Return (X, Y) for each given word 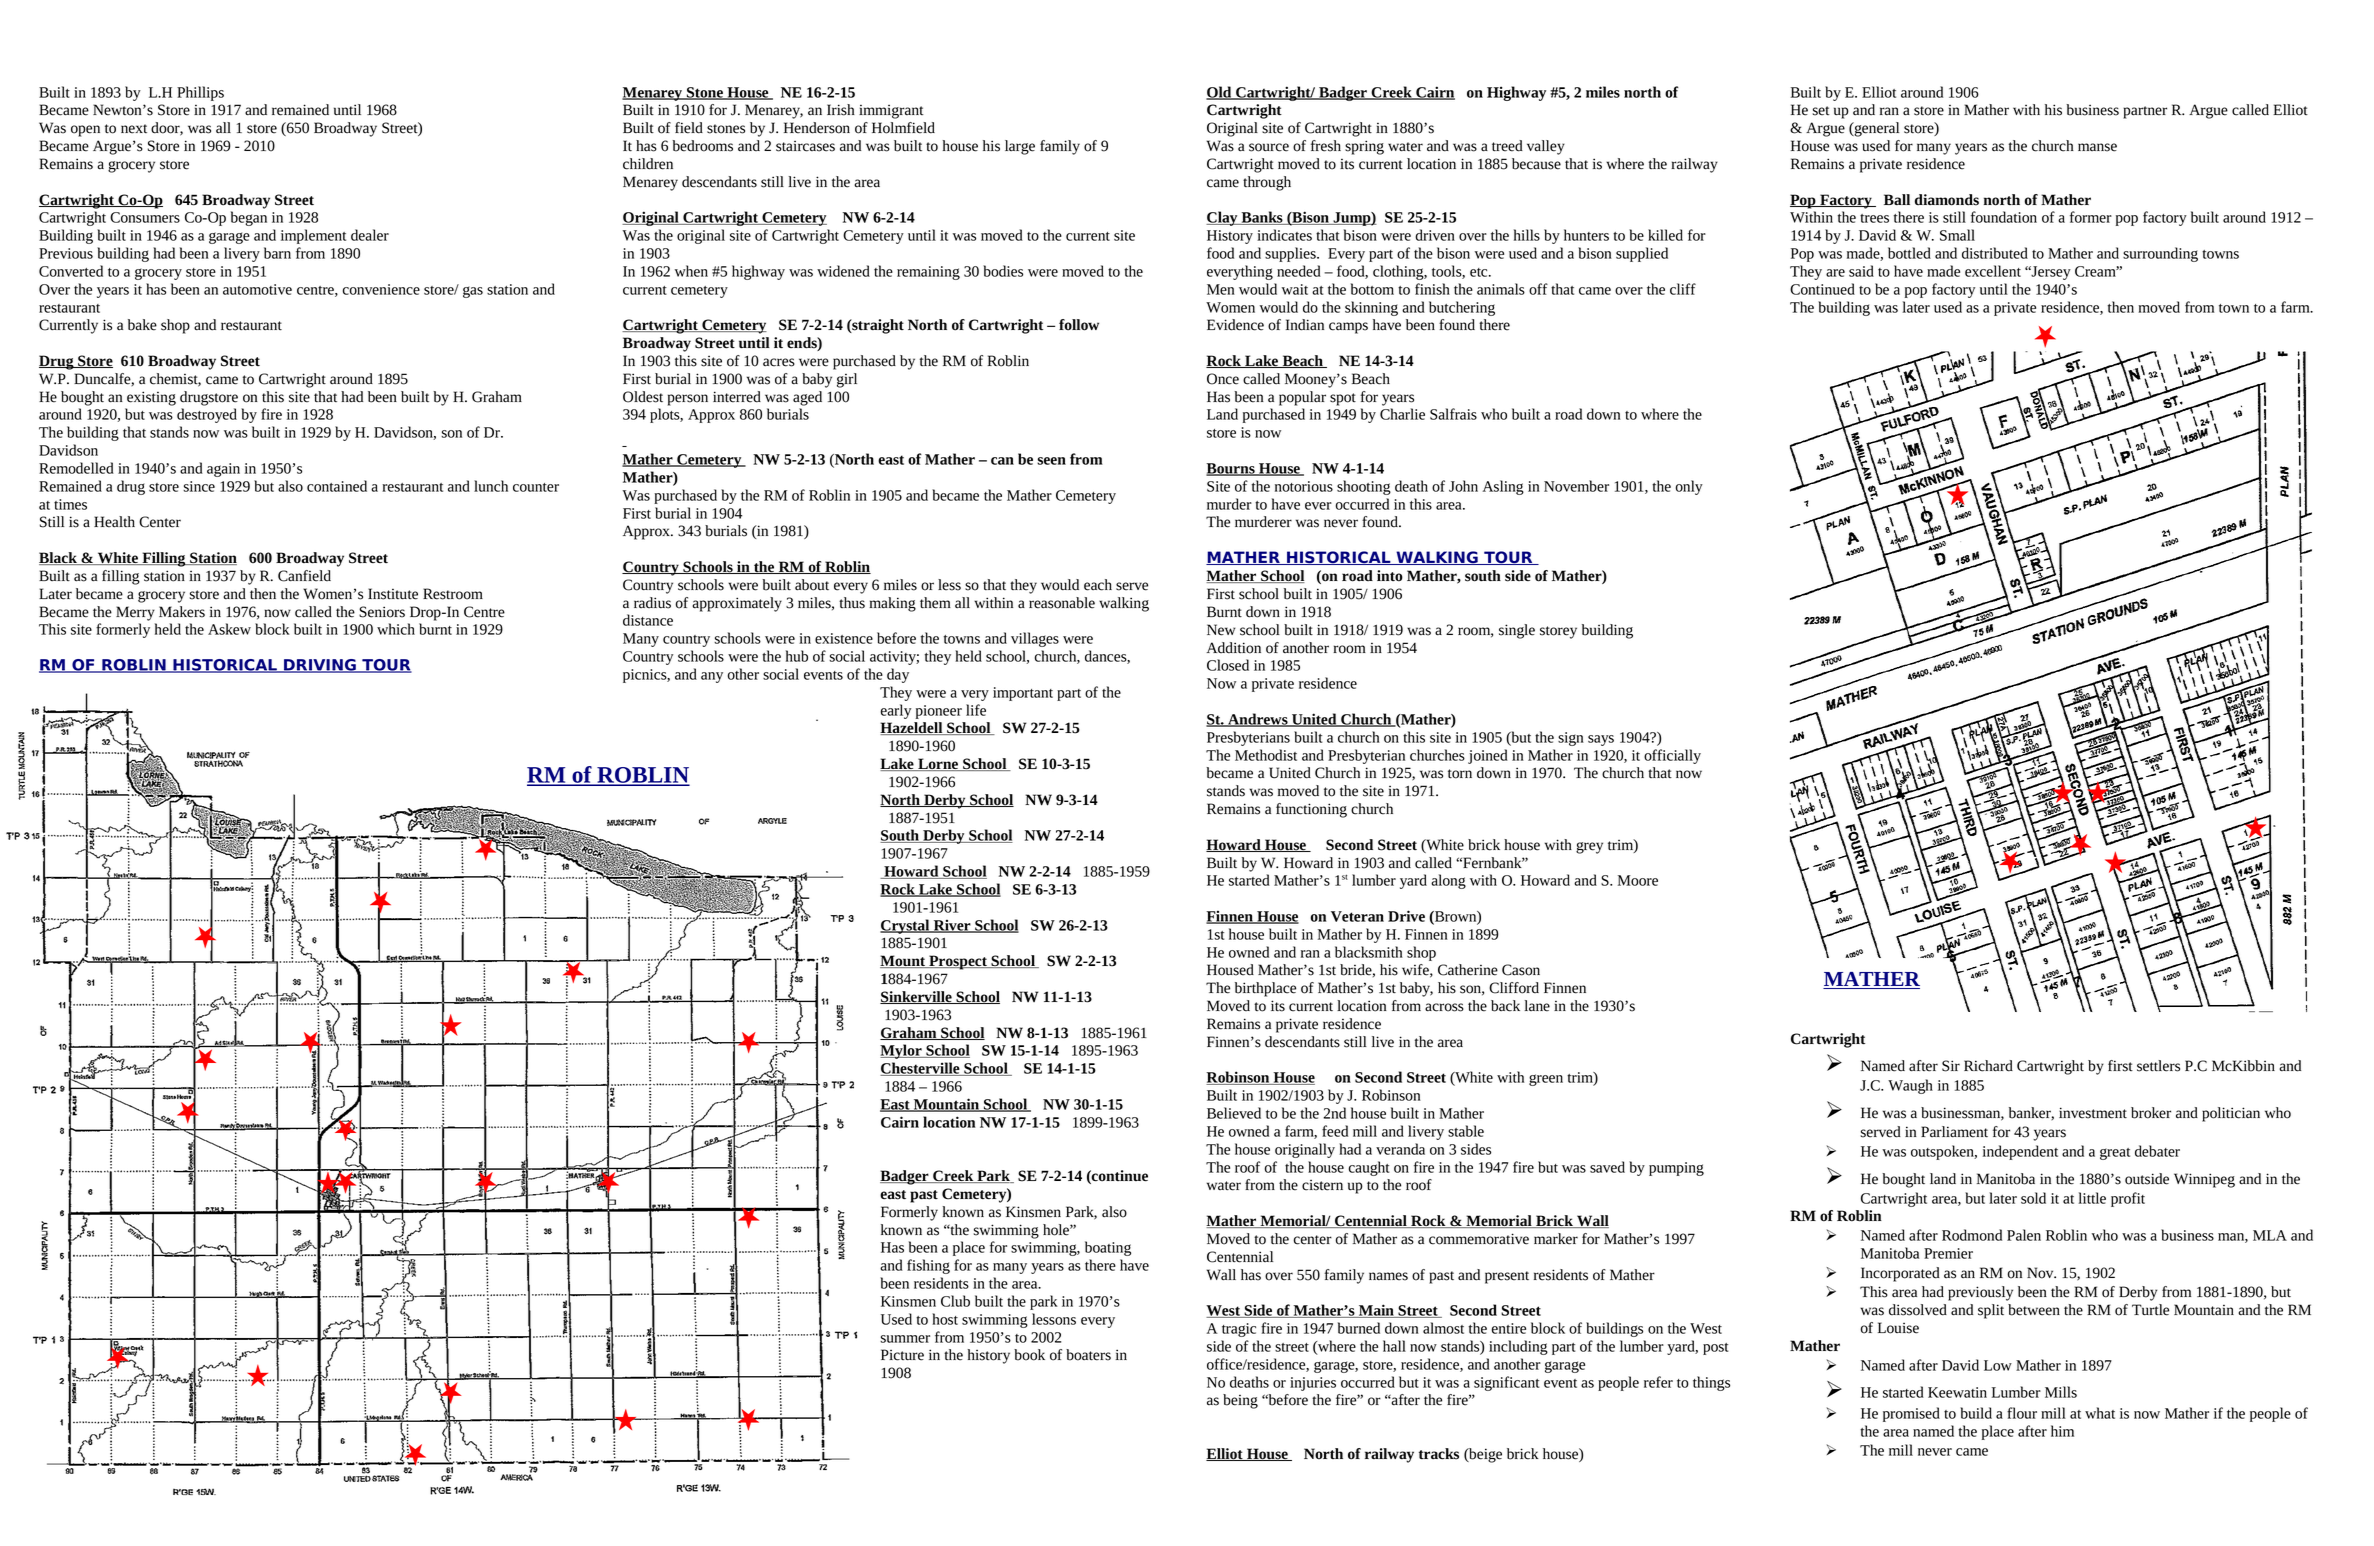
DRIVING (320, 666)
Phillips (200, 93)
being (1240, 1401)
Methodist (1266, 755)
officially (1672, 756)
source (1269, 147)
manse (2097, 147)
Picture (902, 1355)
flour (2022, 1413)
